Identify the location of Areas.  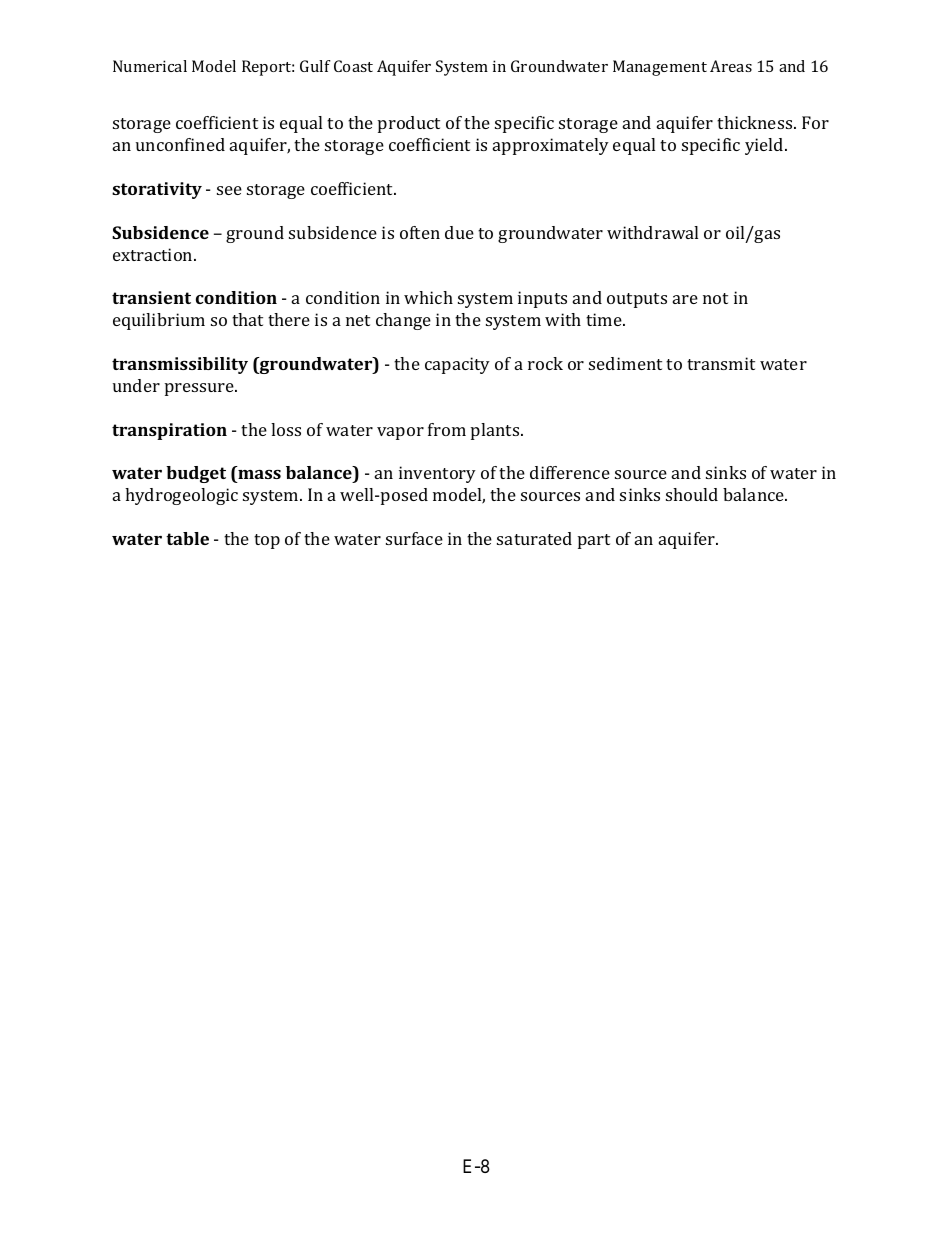
(731, 66).
